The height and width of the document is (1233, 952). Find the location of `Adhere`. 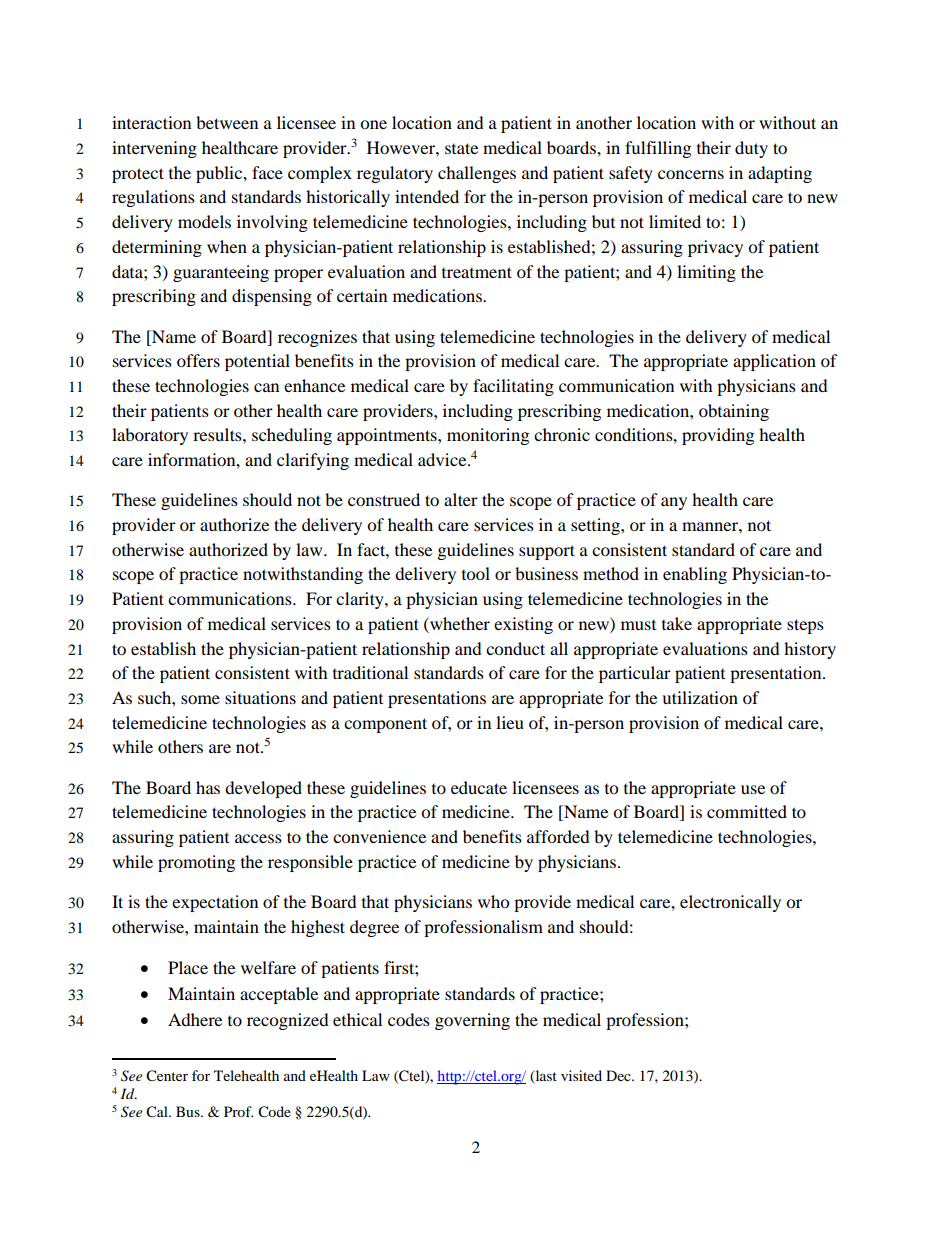

Adhere is located at coordinates (195, 1019).
